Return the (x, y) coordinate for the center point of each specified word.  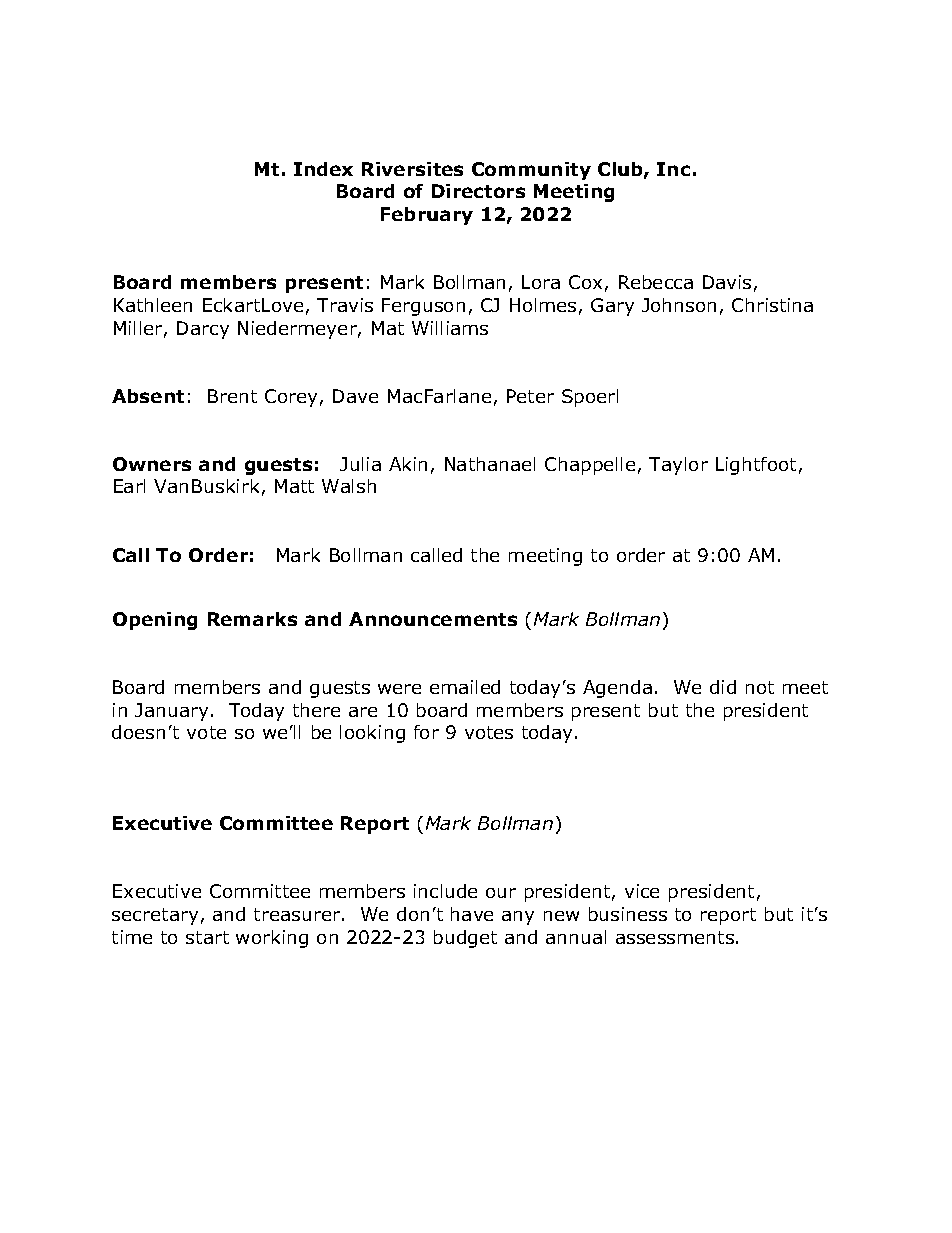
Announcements (433, 619)
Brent (232, 396)
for (426, 732)
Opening (155, 621)
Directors (478, 191)
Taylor (678, 466)
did (723, 687)
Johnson (679, 305)
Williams (450, 328)
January (171, 712)
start (207, 937)
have (472, 914)
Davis (727, 282)
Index (323, 169)
